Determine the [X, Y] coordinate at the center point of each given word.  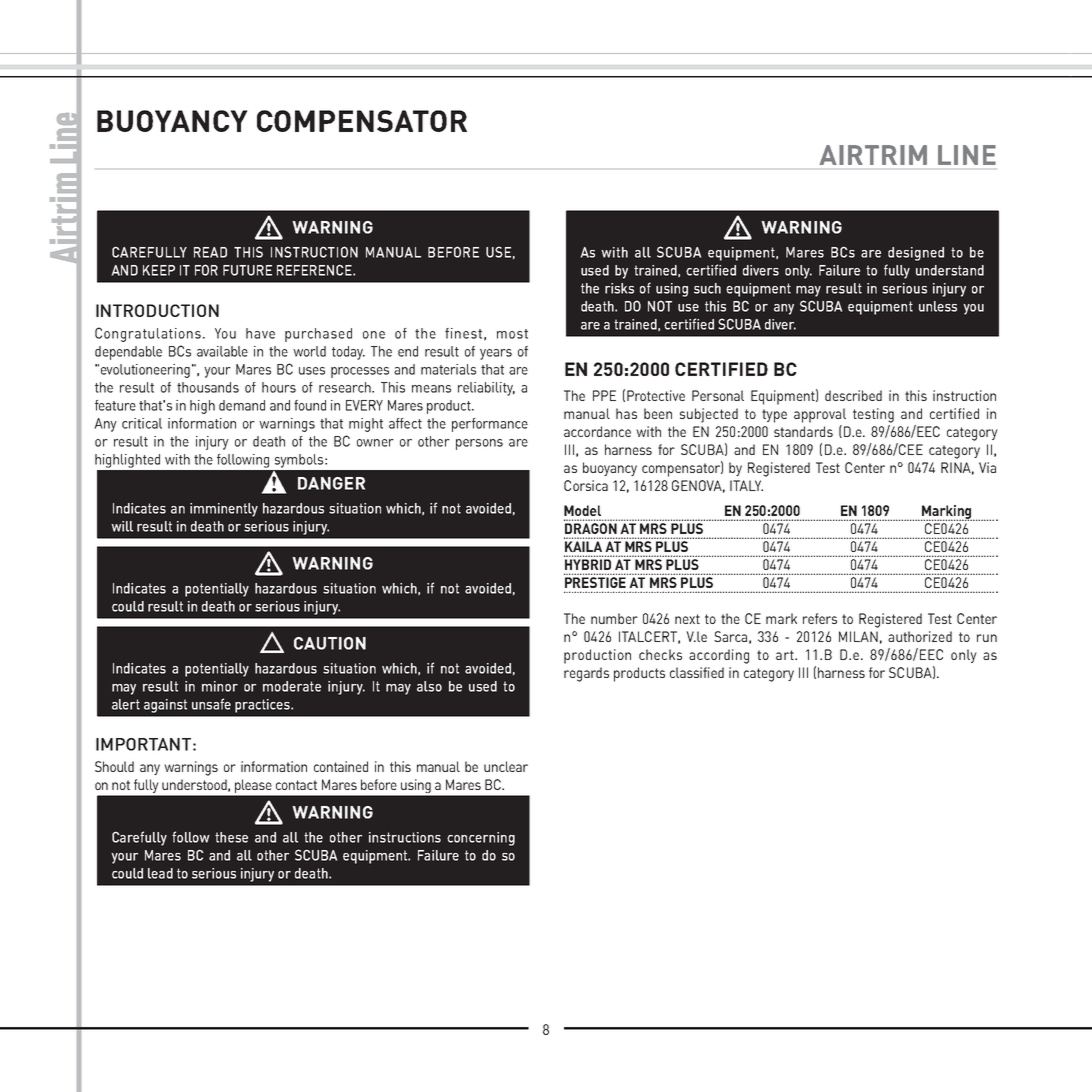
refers [820, 618]
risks [619, 288]
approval [820, 415]
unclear [506, 766]
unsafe [211, 704]
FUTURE [247, 270]
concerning [481, 839]
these [231, 837]
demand [242, 405]
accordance [597, 431]
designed [916, 254]
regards [586, 674]
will [122, 526]
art [786, 655]
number [614, 618]
